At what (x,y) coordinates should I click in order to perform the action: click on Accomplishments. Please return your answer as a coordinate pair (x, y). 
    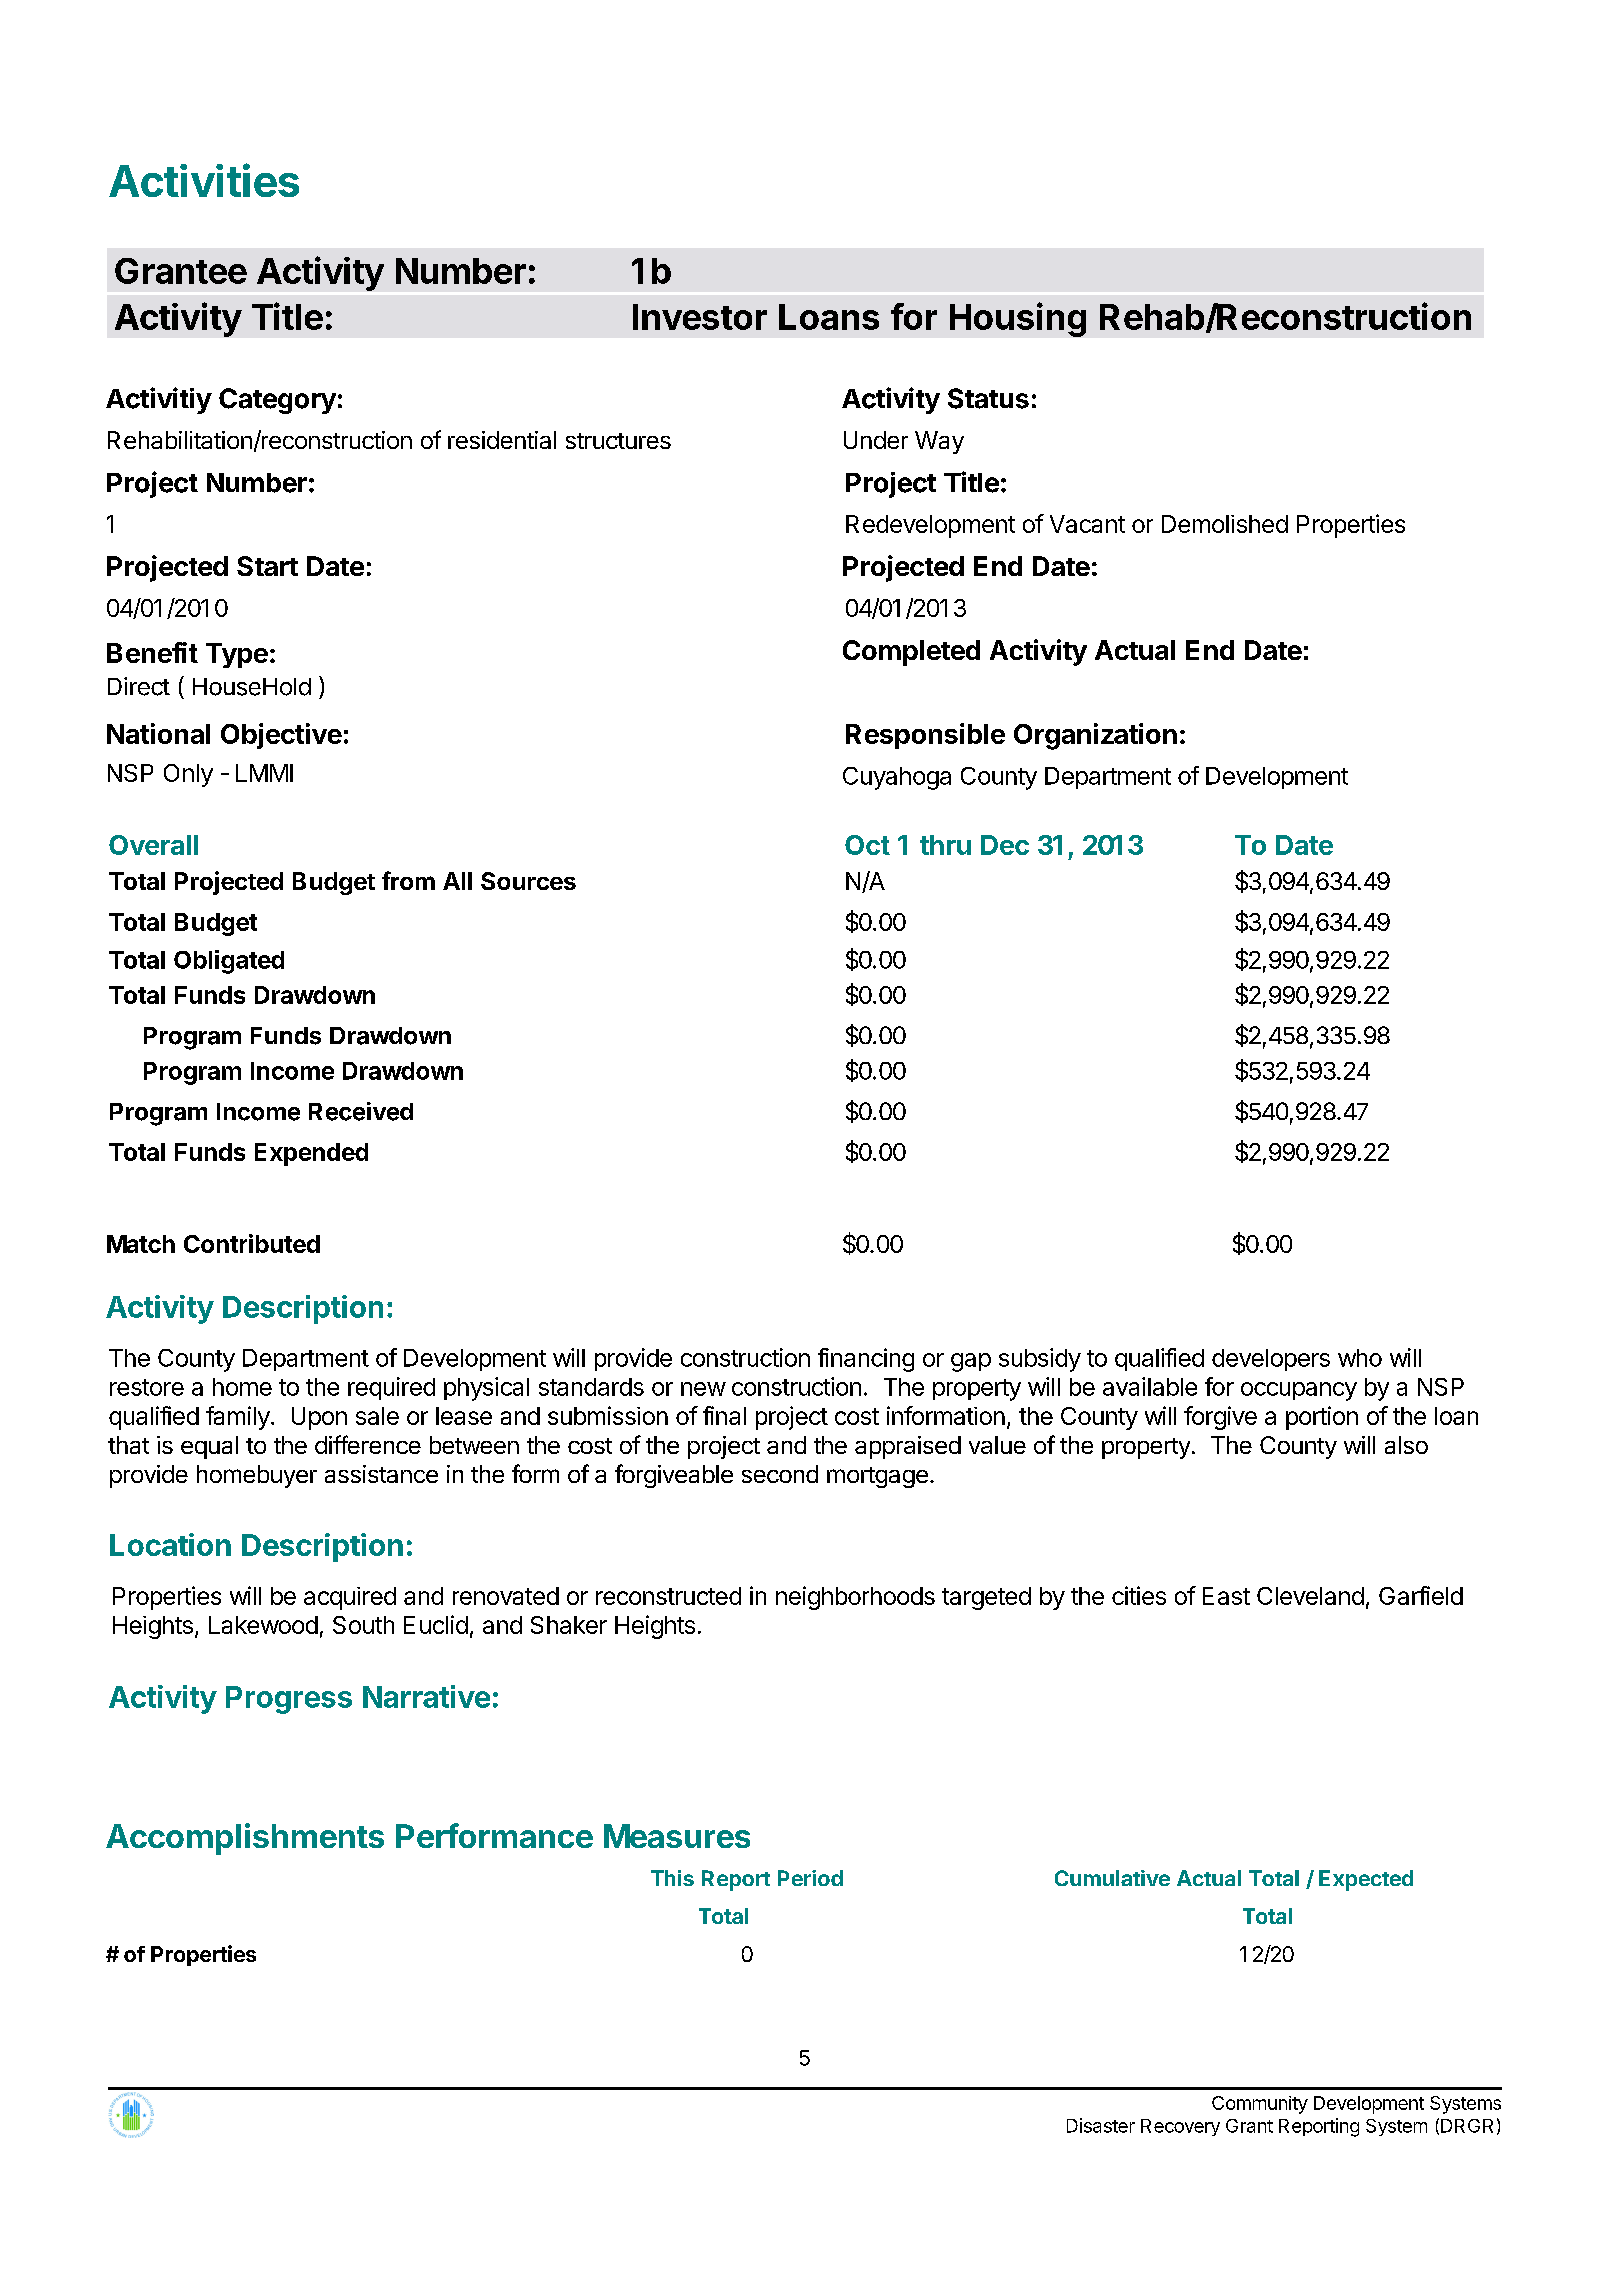
    Looking at the image, I should click on (245, 1839).
